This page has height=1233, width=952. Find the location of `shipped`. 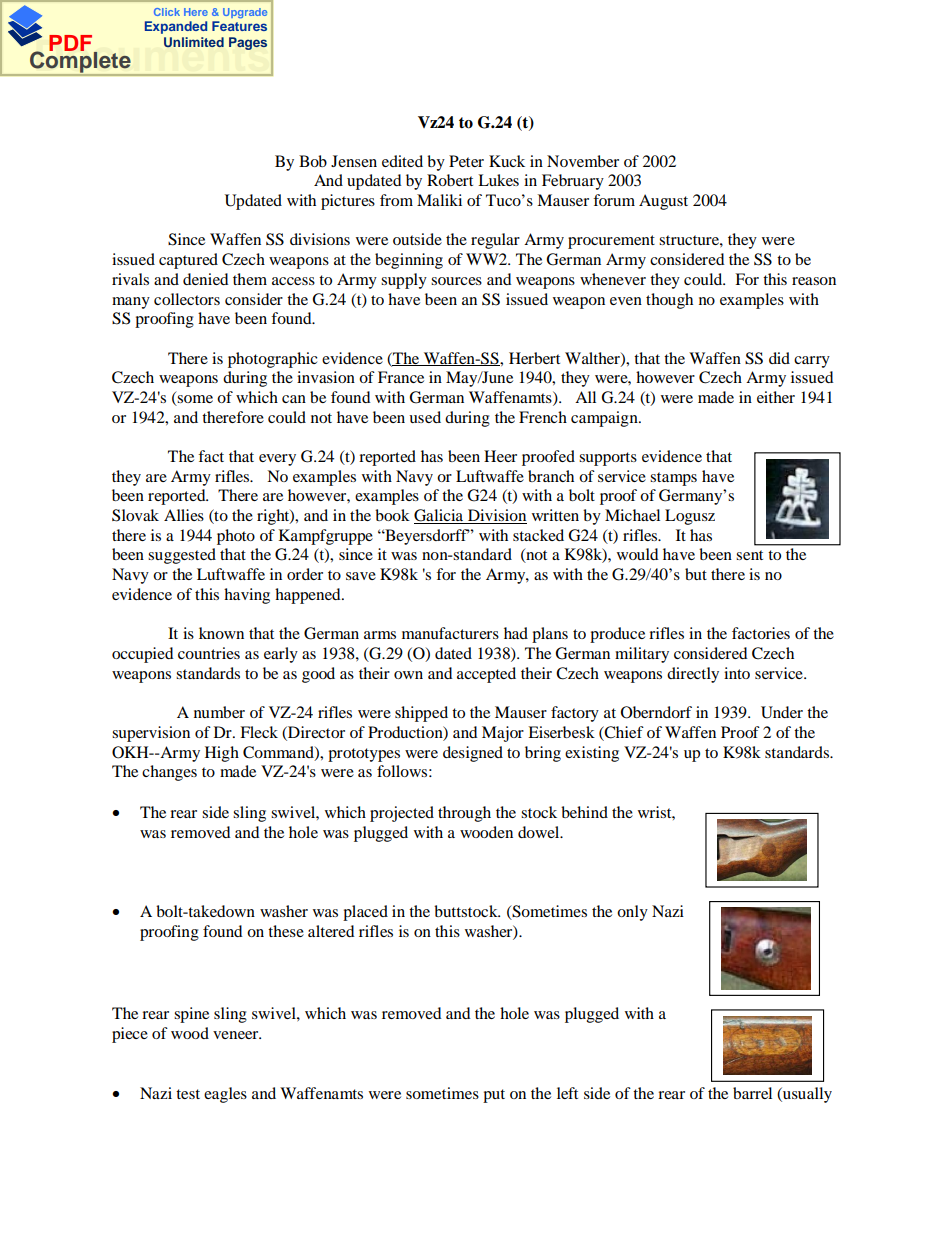

shipped is located at coordinates (421, 714).
